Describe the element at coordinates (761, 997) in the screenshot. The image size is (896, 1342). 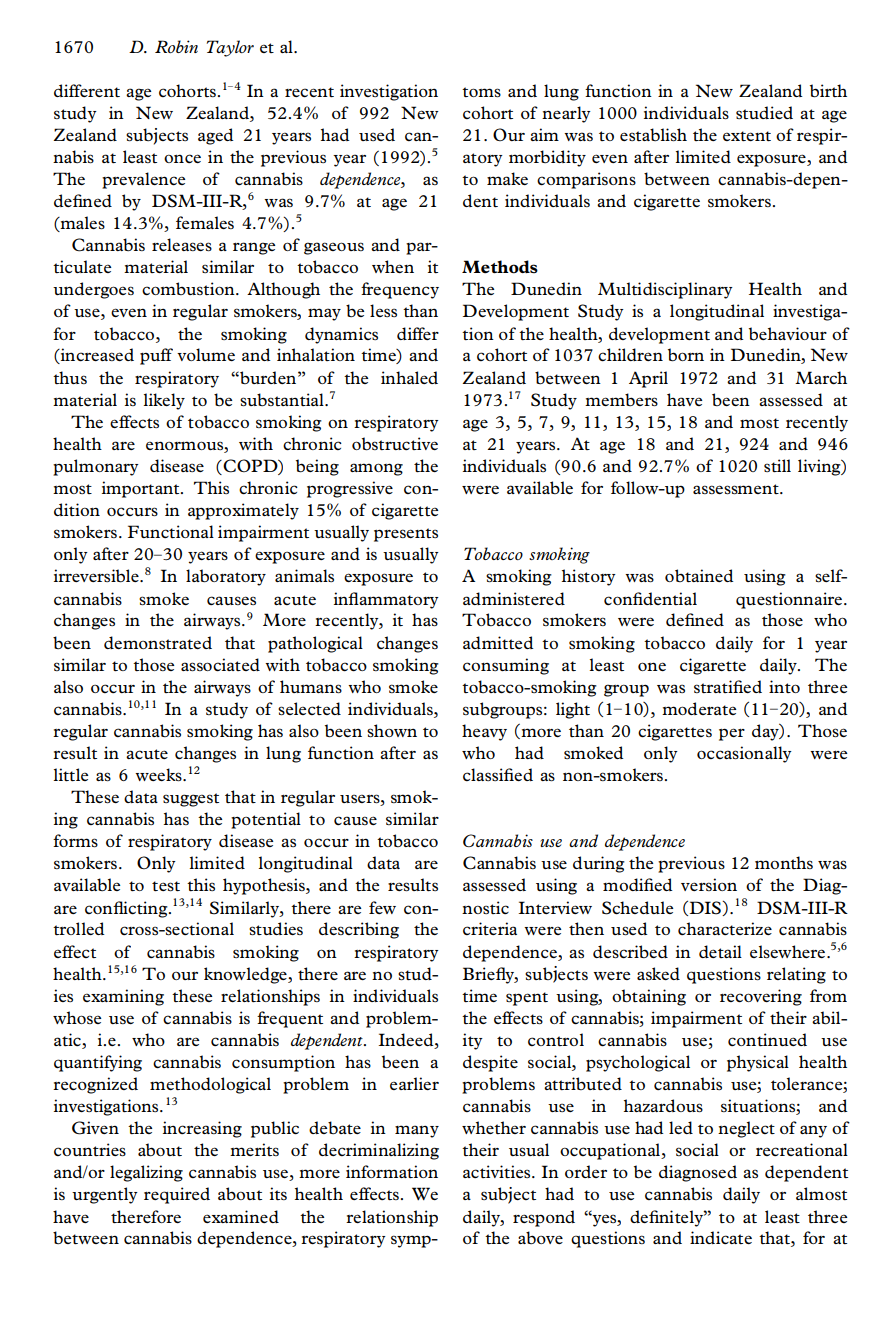
I see `recovering` at that location.
